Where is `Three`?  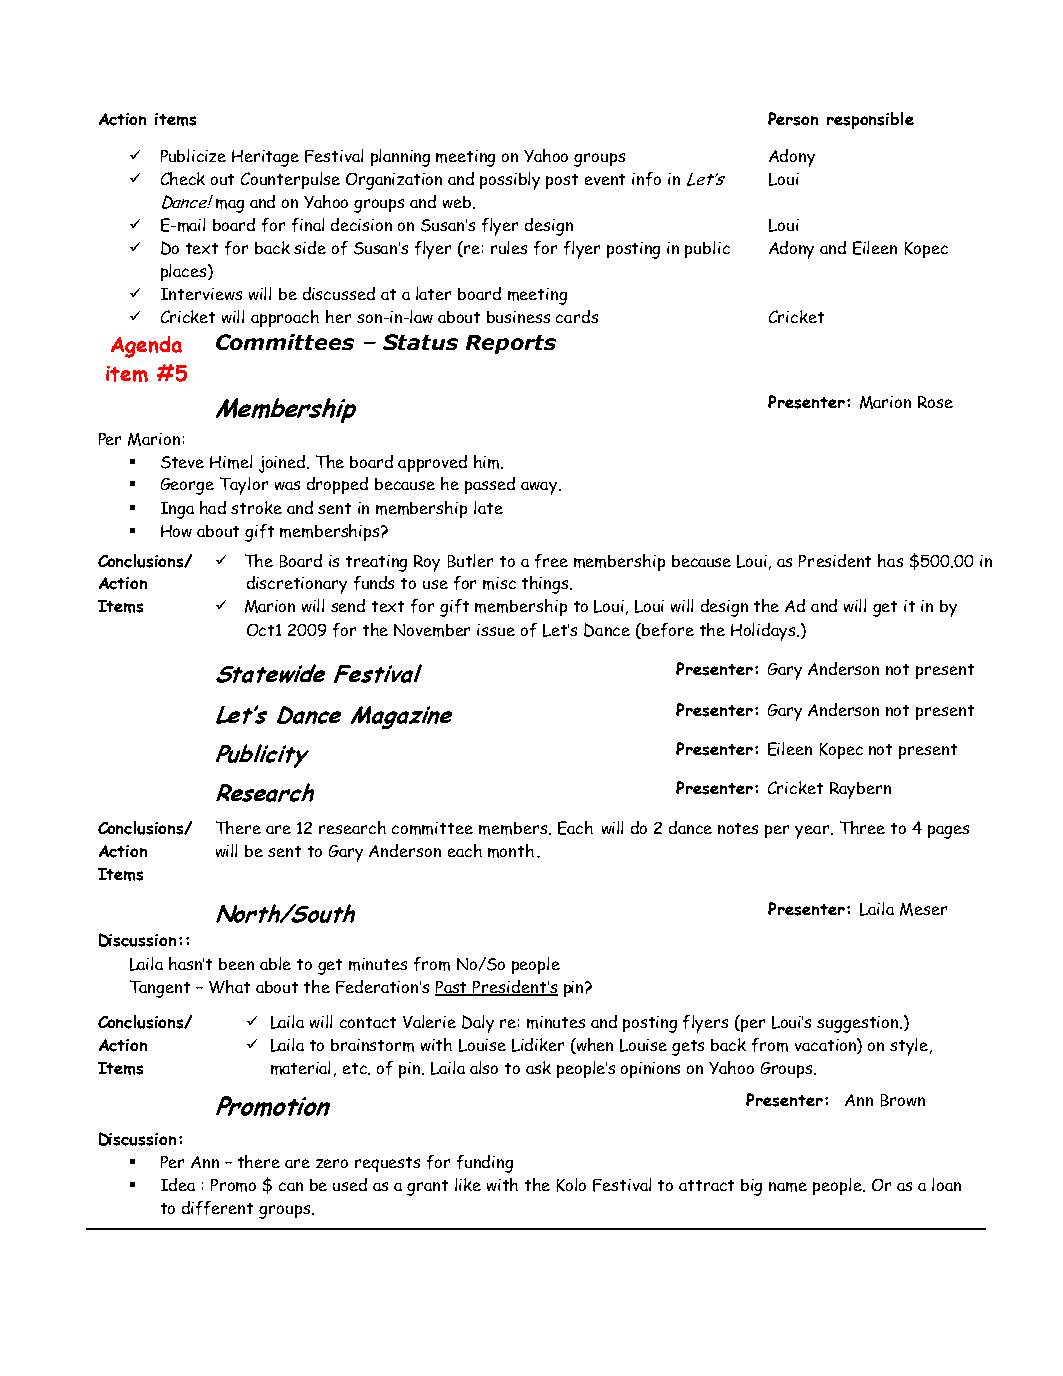
Three is located at coordinates (862, 827).
